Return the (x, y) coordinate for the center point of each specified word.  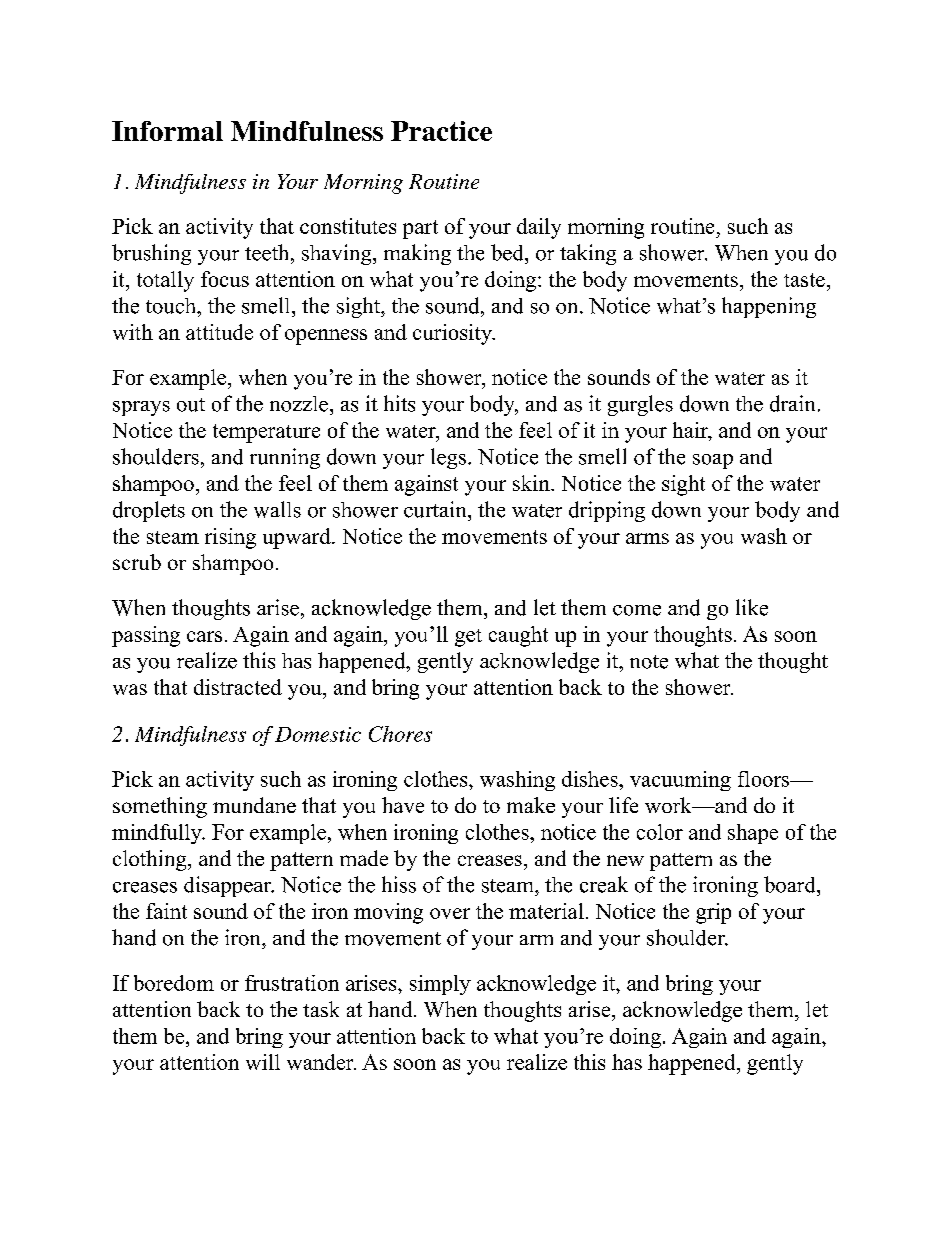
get (468, 638)
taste (804, 280)
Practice (441, 131)
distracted (238, 687)
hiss (399, 884)
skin (532, 483)
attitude (219, 332)
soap (713, 461)
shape (753, 834)
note (649, 662)
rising (230, 538)
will (263, 1062)
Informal (167, 131)
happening (769, 307)
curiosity (453, 334)
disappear (229, 886)
